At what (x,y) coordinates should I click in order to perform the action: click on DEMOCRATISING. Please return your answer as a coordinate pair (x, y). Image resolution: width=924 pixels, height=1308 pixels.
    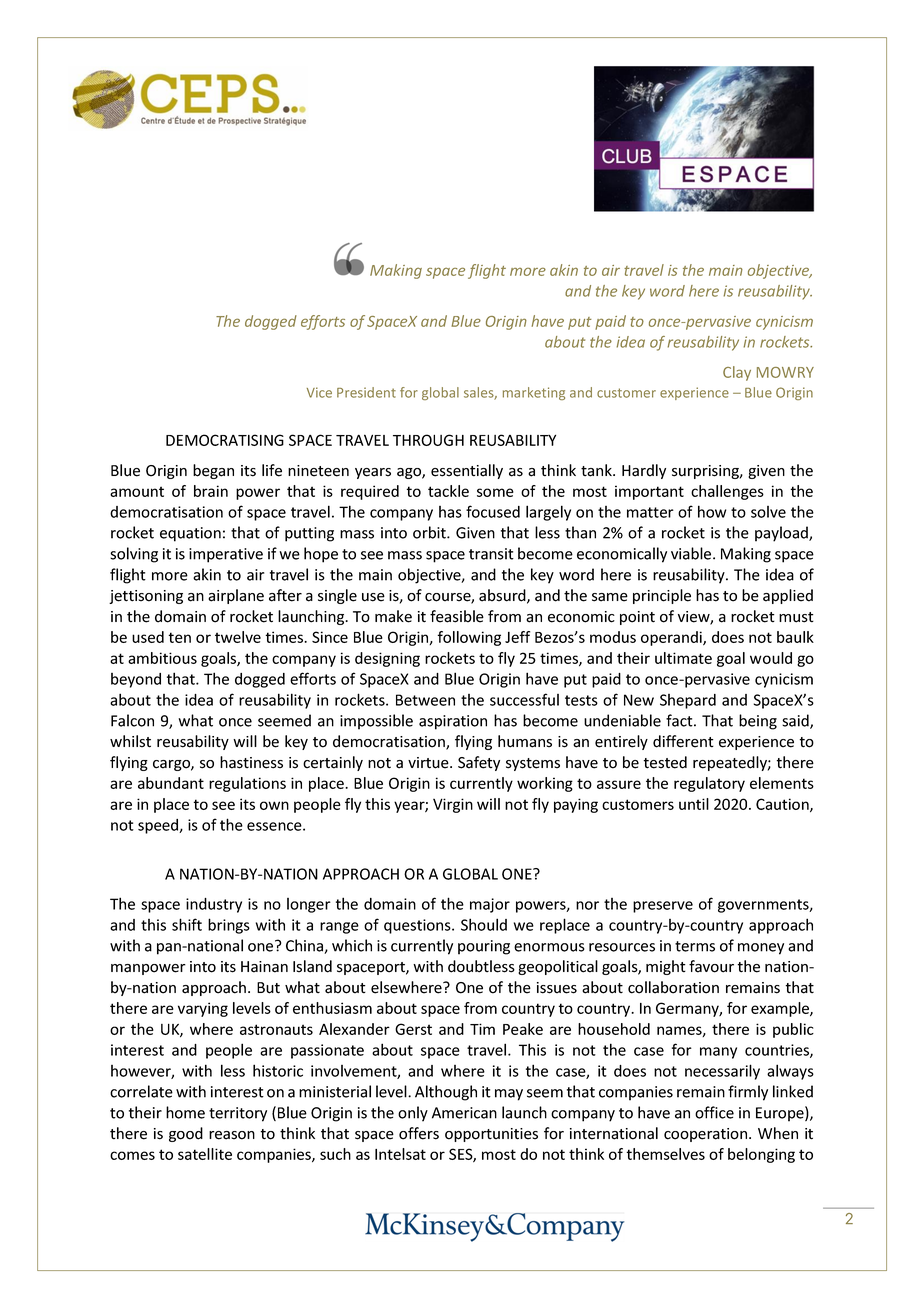
    Looking at the image, I should click on (225, 440).
